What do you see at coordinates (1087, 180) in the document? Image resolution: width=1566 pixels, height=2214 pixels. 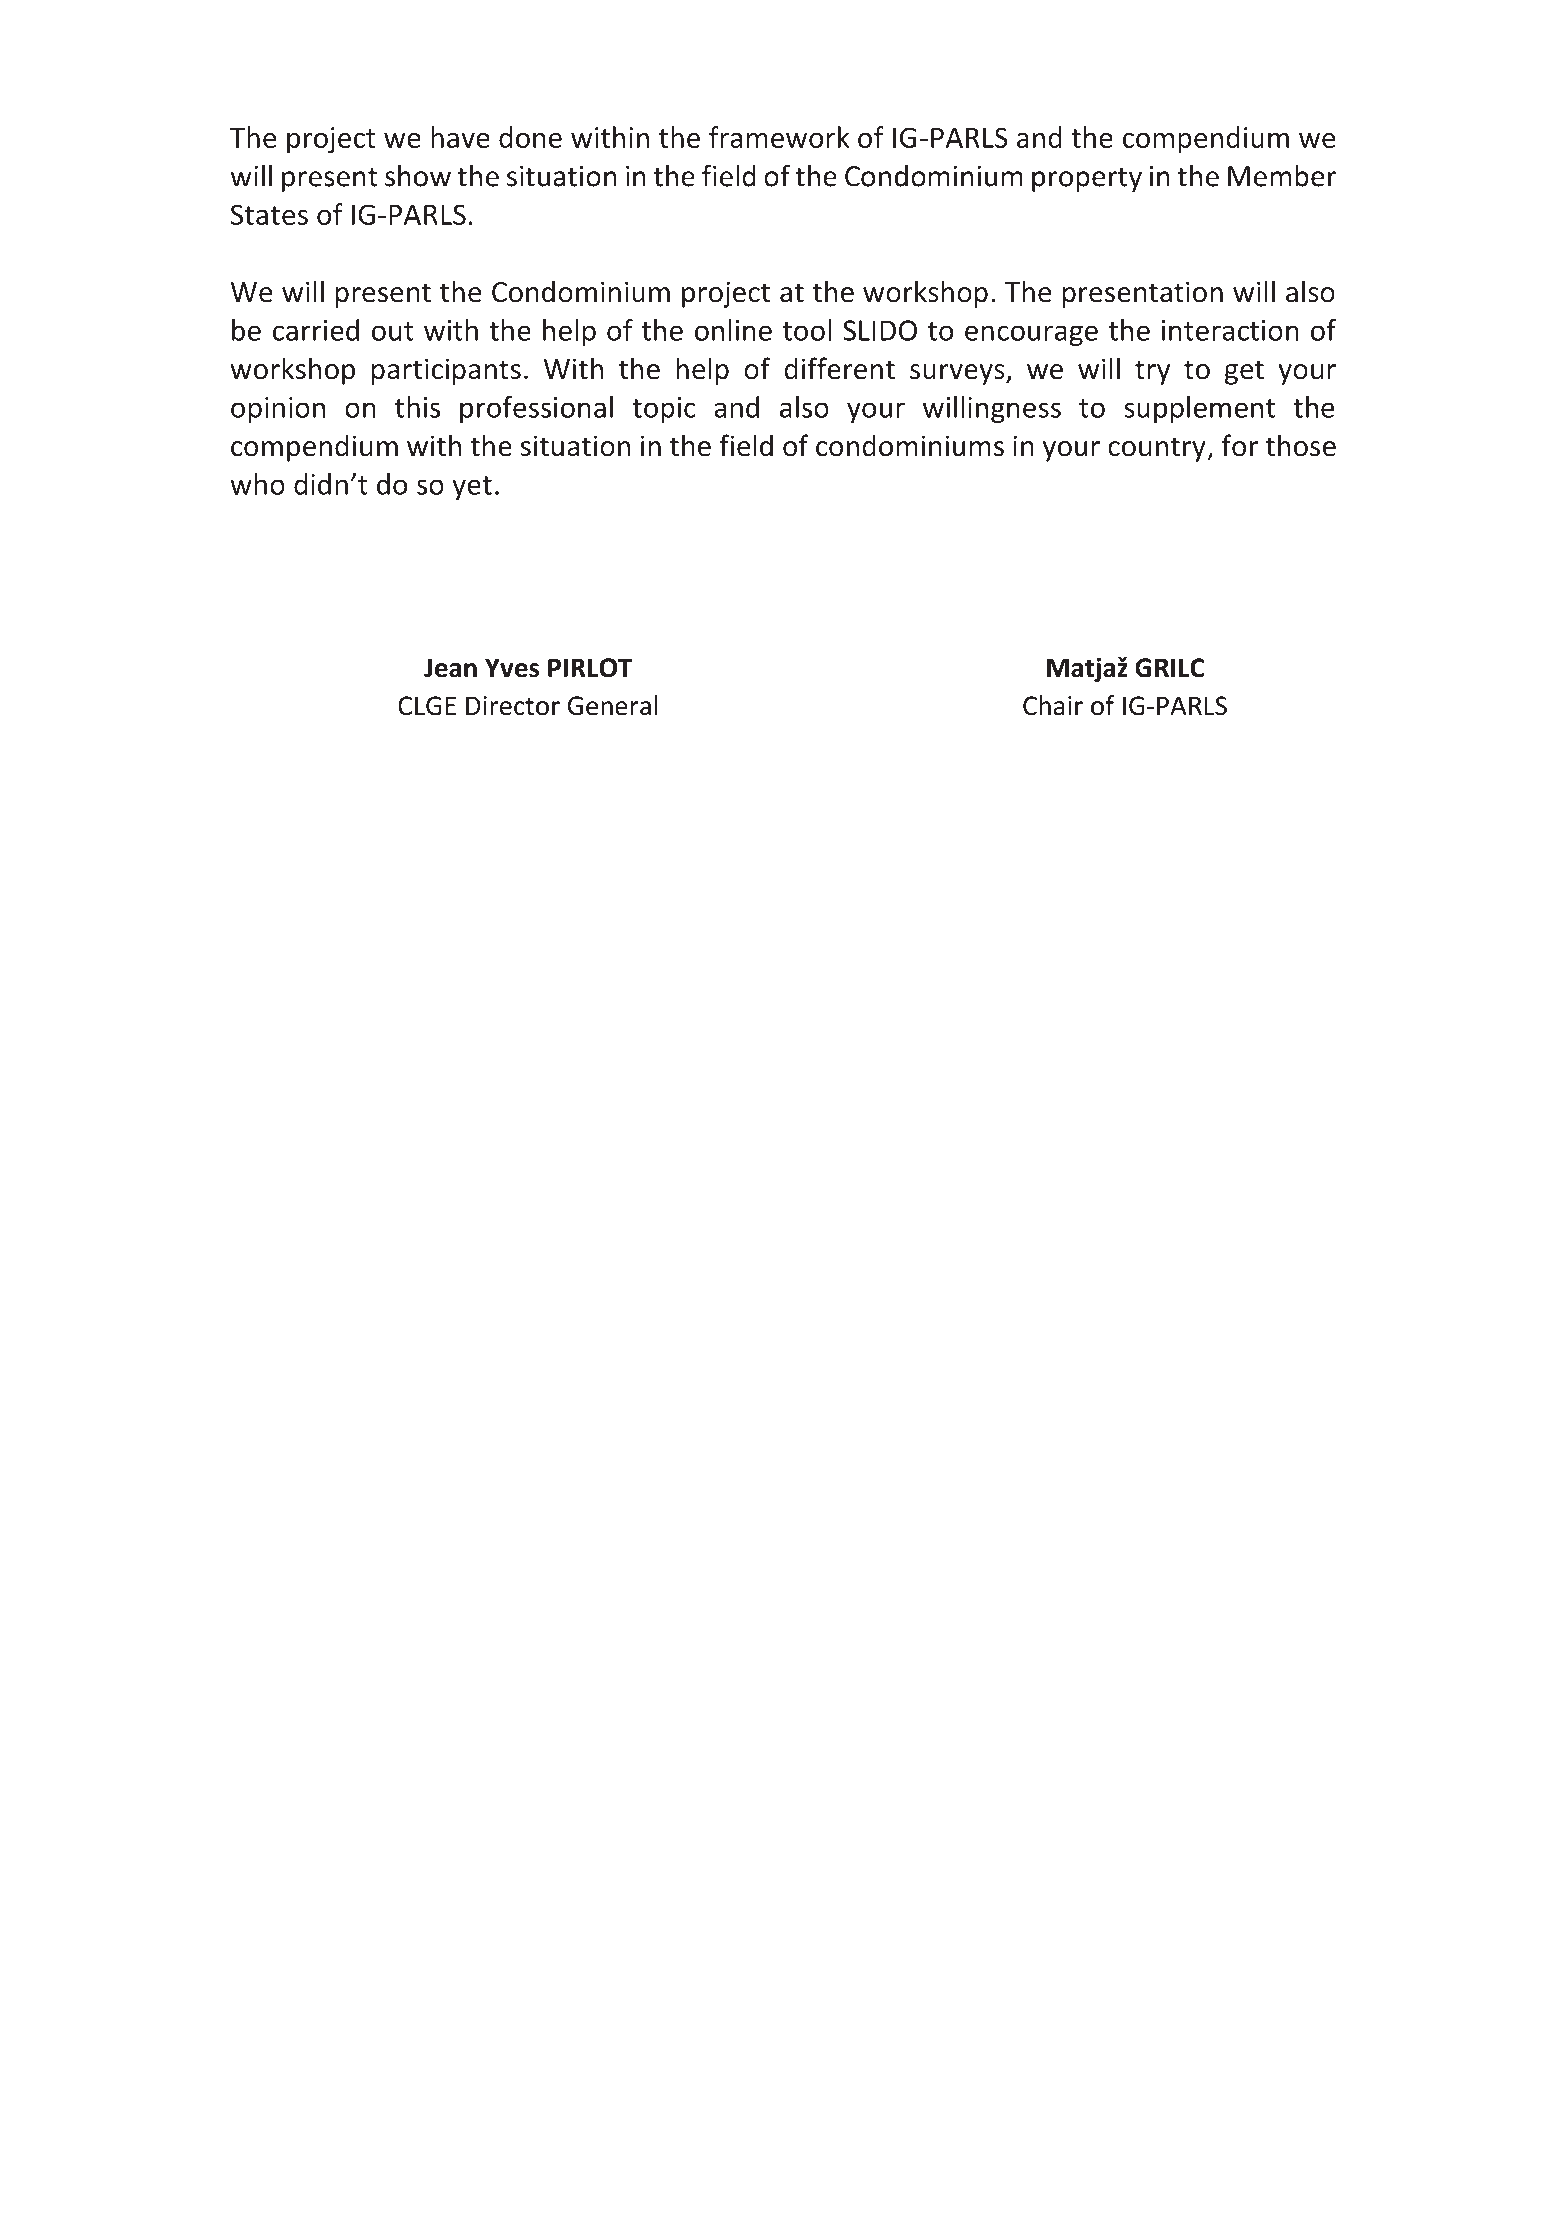 I see `property` at bounding box center [1087, 180].
